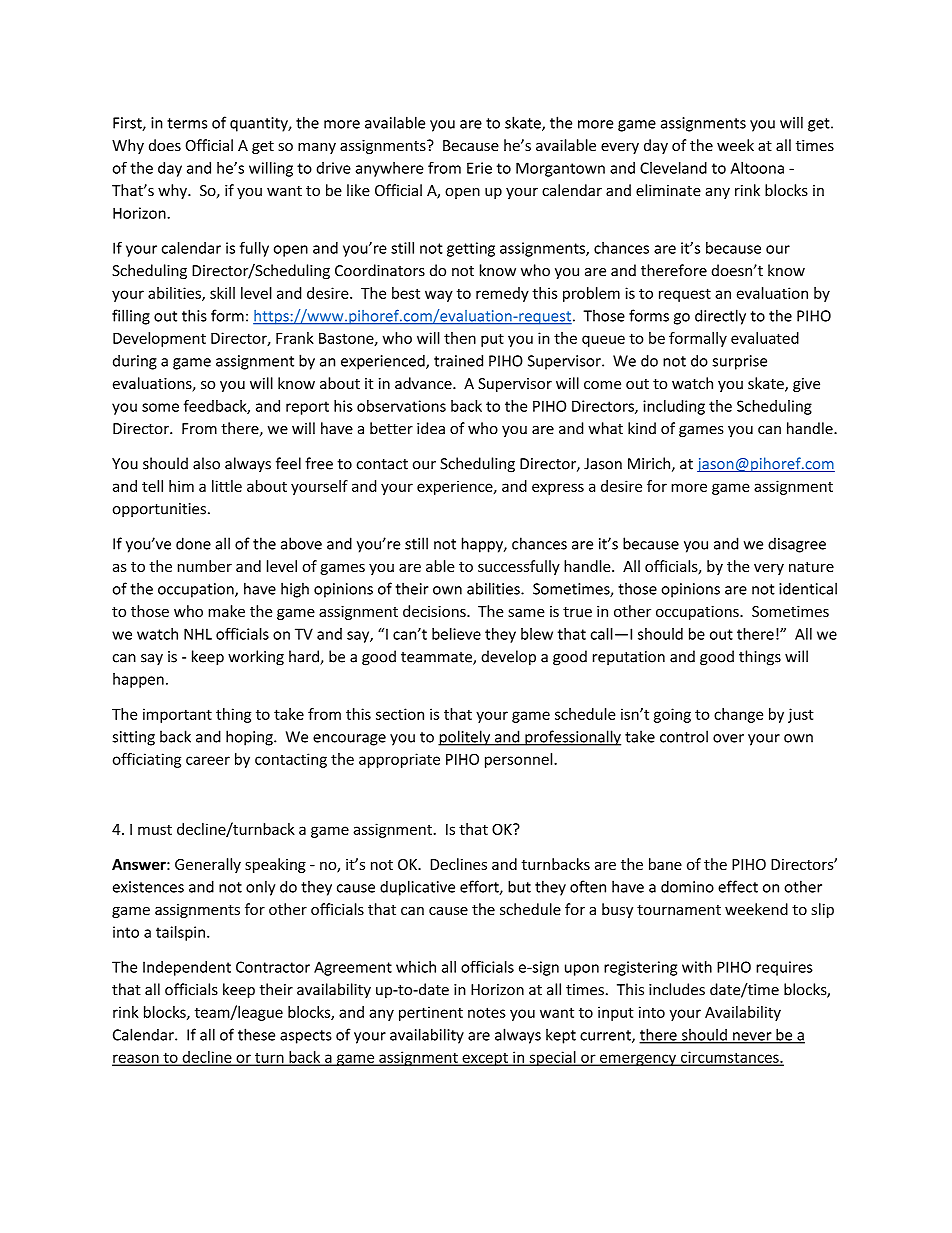  What do you see at coordinates (389, 169) in the screenshot?
I see `anywhere` at bounding box center [389, 169].
